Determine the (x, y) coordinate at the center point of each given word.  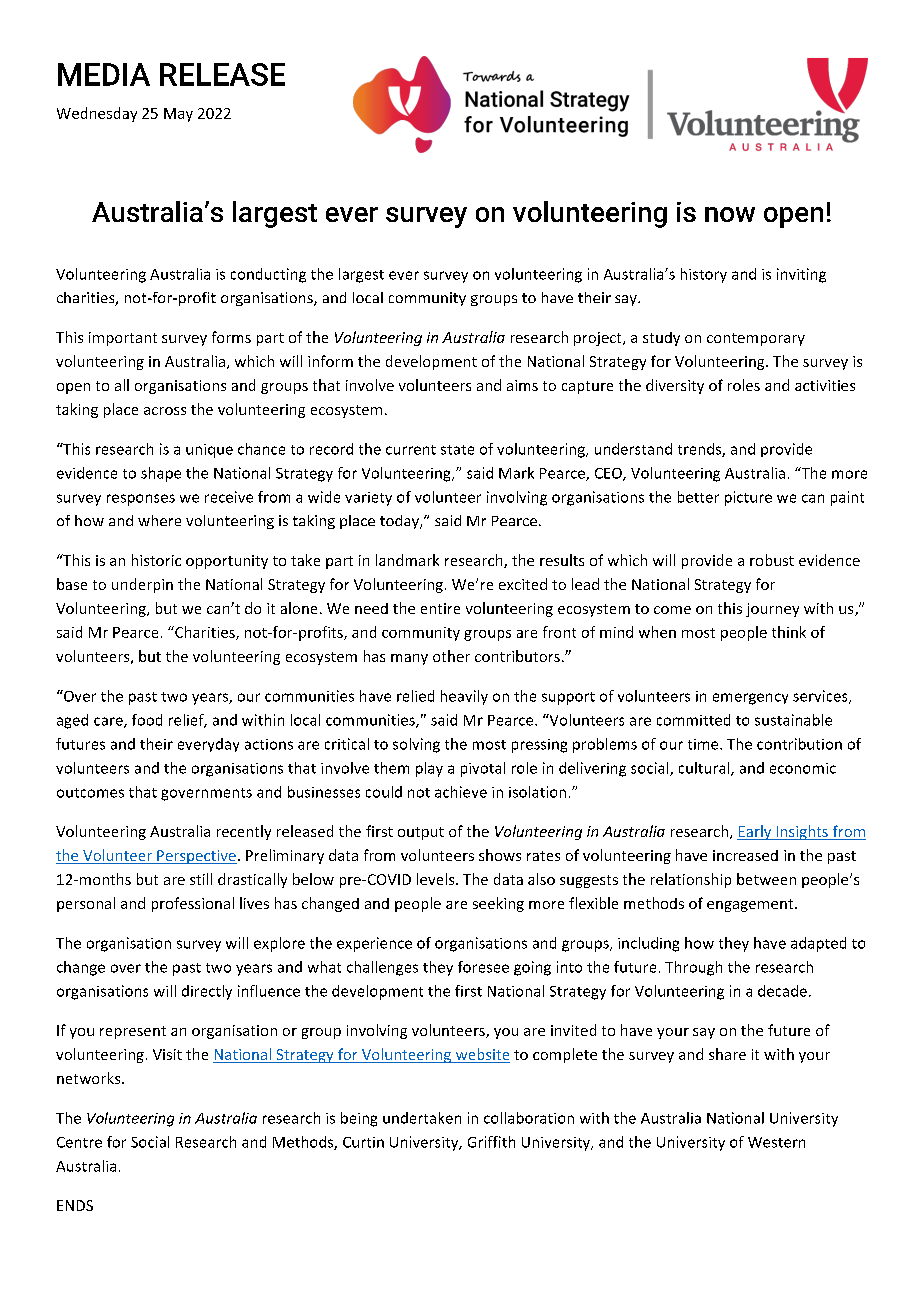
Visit (167, 1054)
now (730, 214)
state (457, 450)
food (147, 720)
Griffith (491, 1142)
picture (748, 498)
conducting (268, 275)
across (165, 411)
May (178, 115)
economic (803, 768)
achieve (461, 792)
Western (776, 1142)
